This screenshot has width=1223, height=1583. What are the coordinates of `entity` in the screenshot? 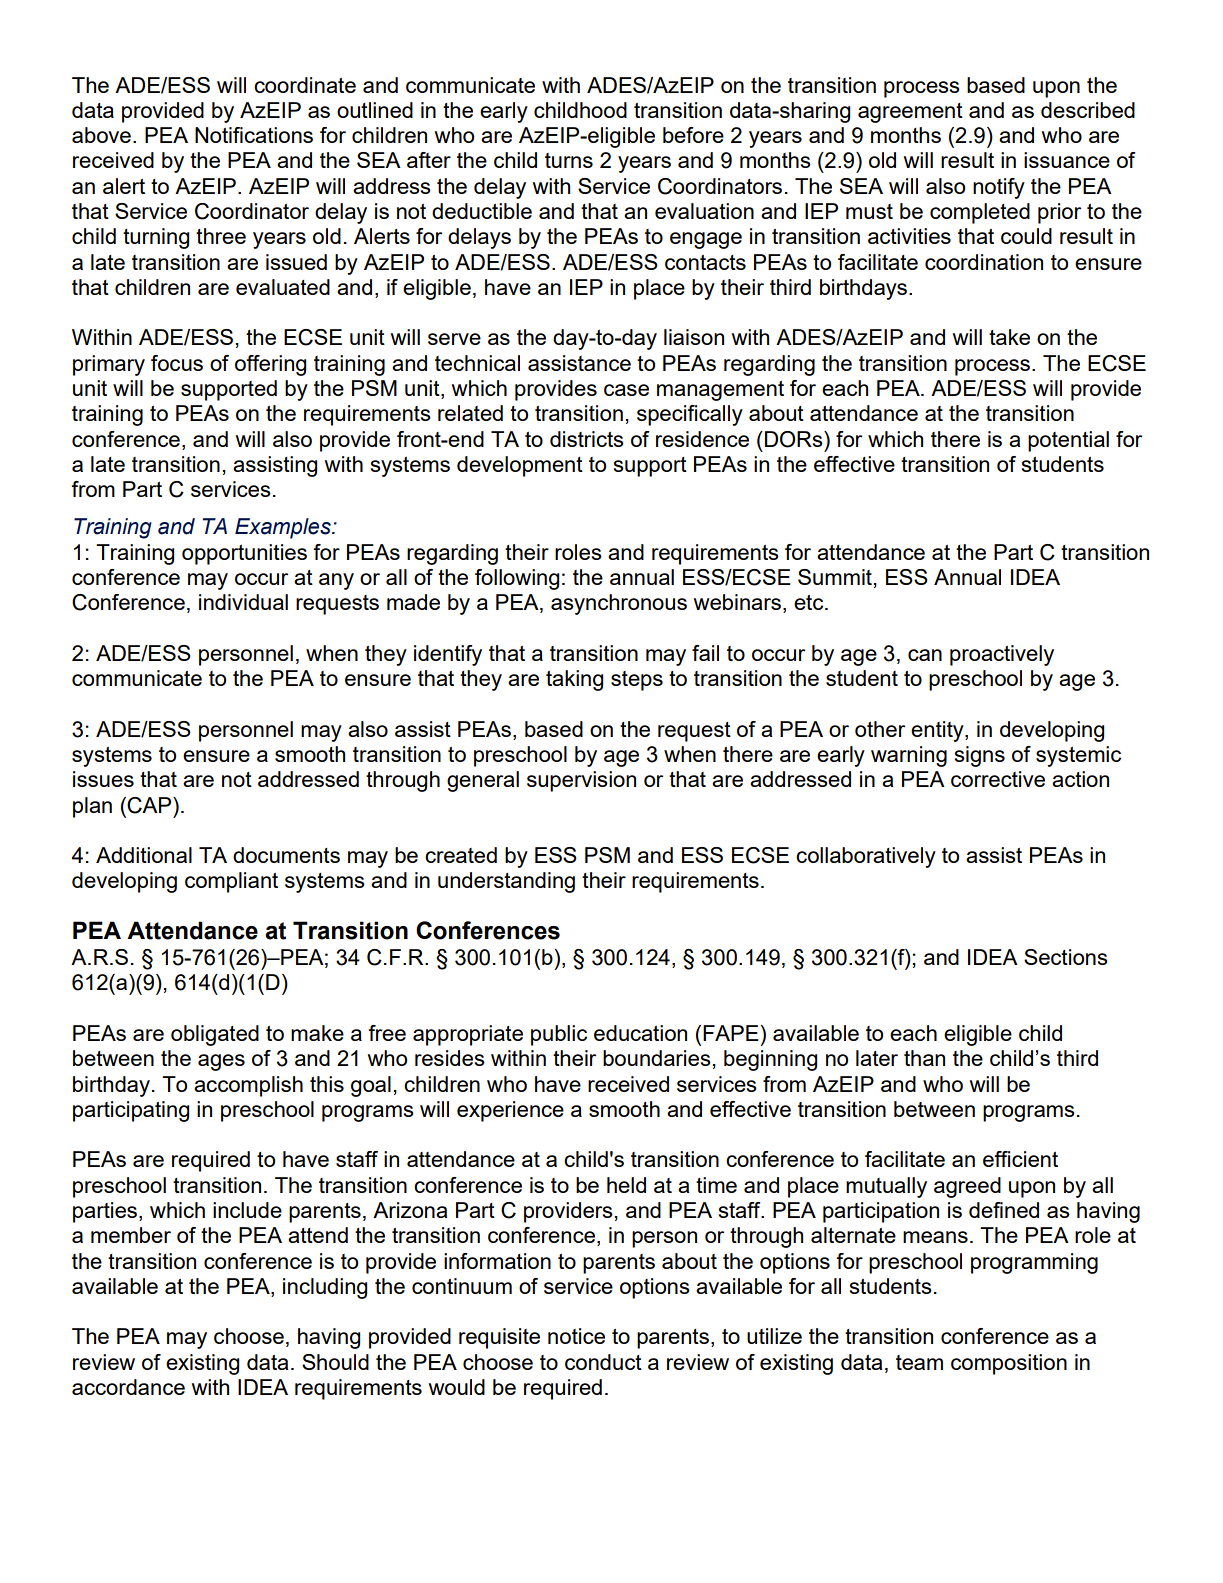 It's located at (938, 731).
